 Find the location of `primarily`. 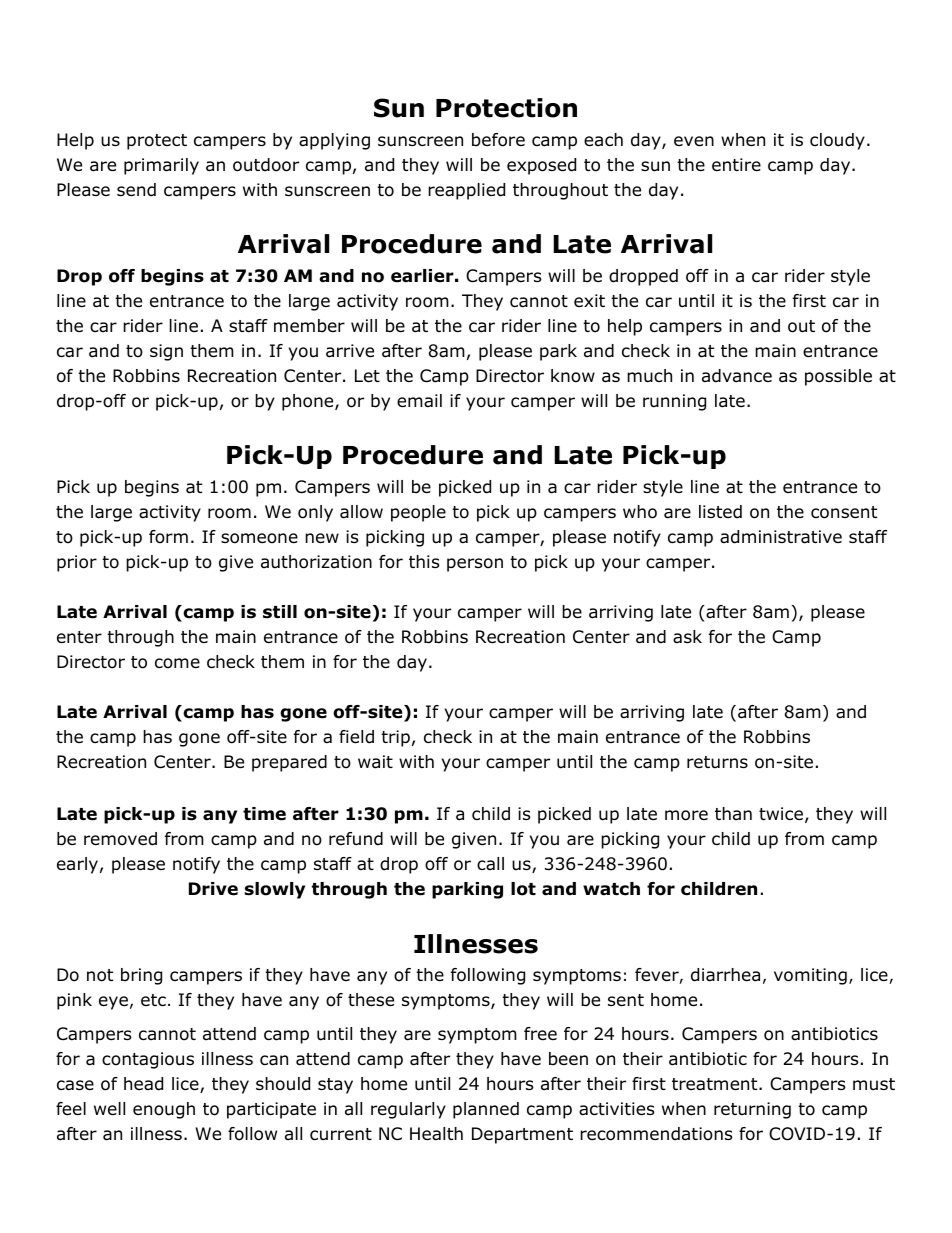

primarily is located at coordinates (161, 166).
